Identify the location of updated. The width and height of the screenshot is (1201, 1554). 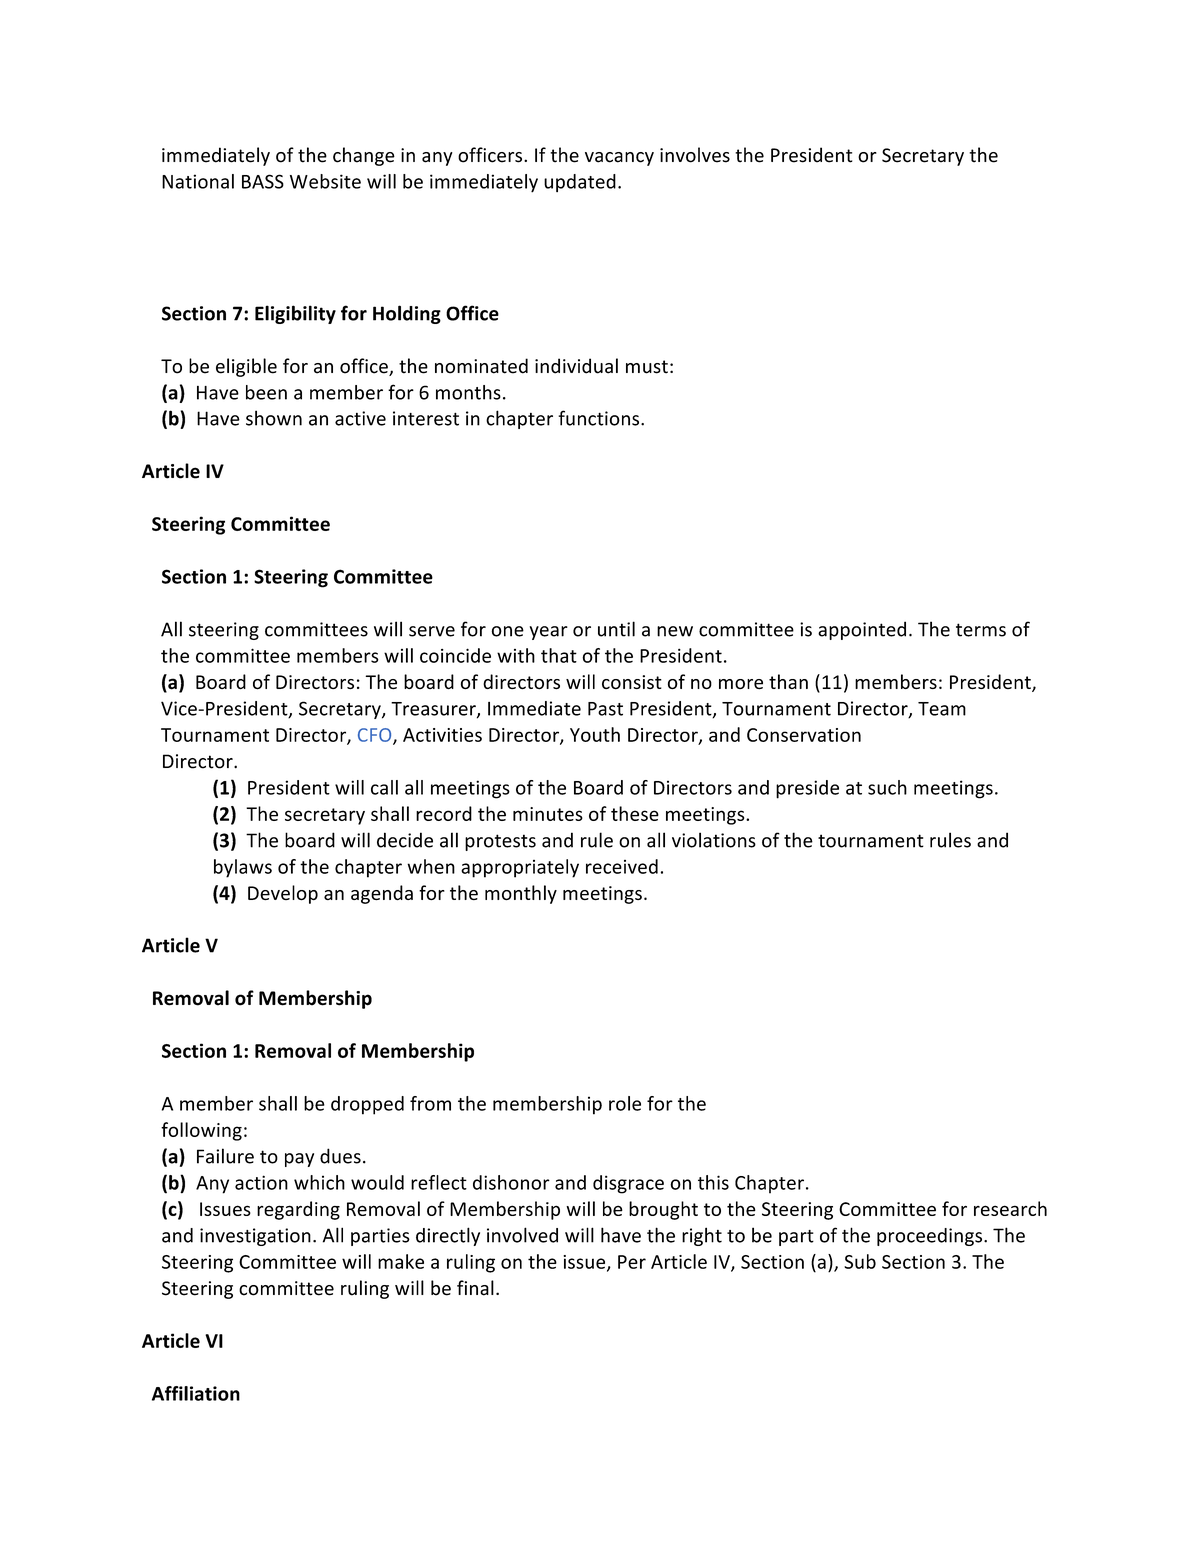
(580, 183).
